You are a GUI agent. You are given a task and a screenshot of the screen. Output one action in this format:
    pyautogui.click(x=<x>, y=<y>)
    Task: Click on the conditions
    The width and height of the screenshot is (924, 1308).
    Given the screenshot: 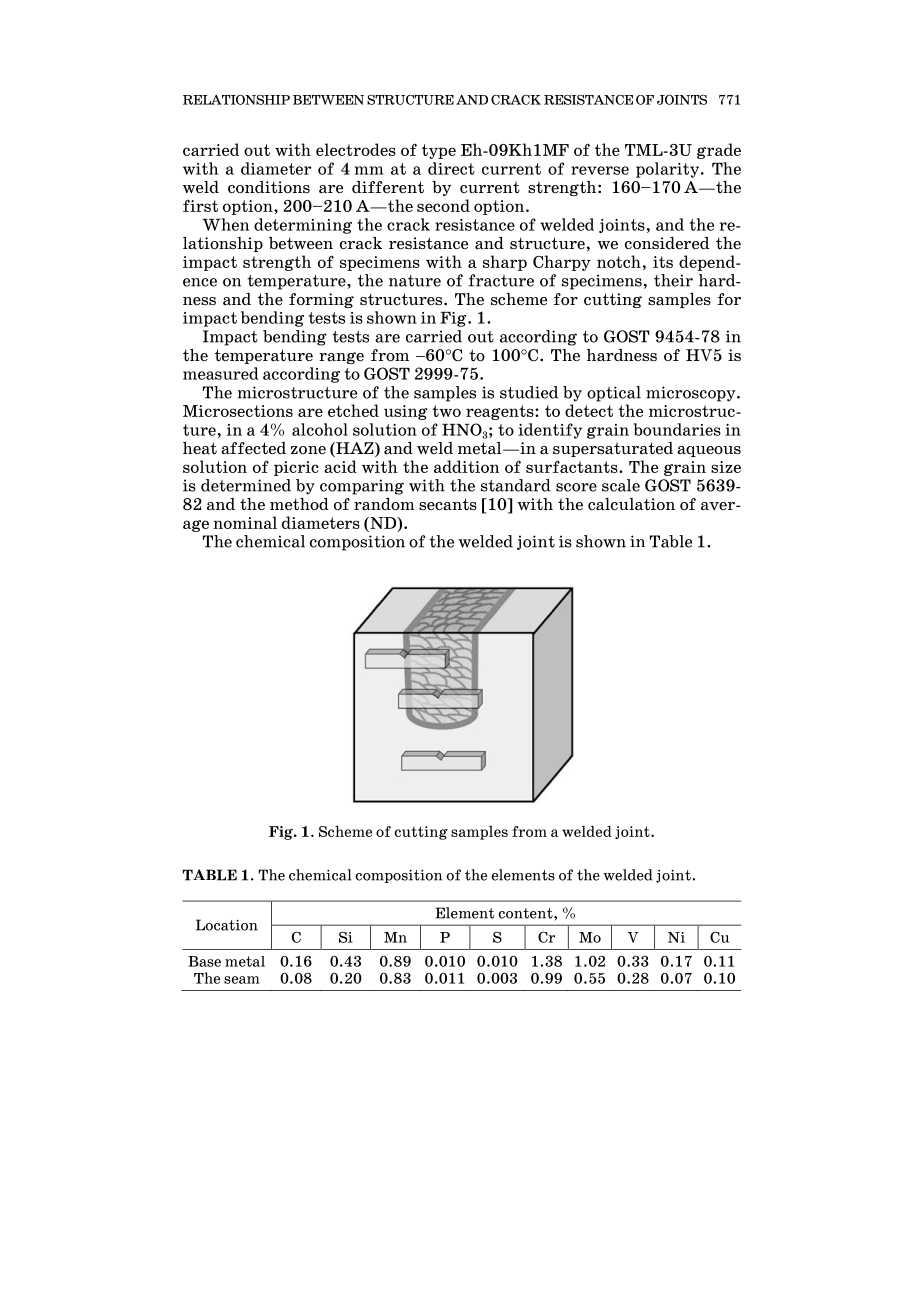 What is the action you would take?
    pyautogui.click(x=269, y=187)
